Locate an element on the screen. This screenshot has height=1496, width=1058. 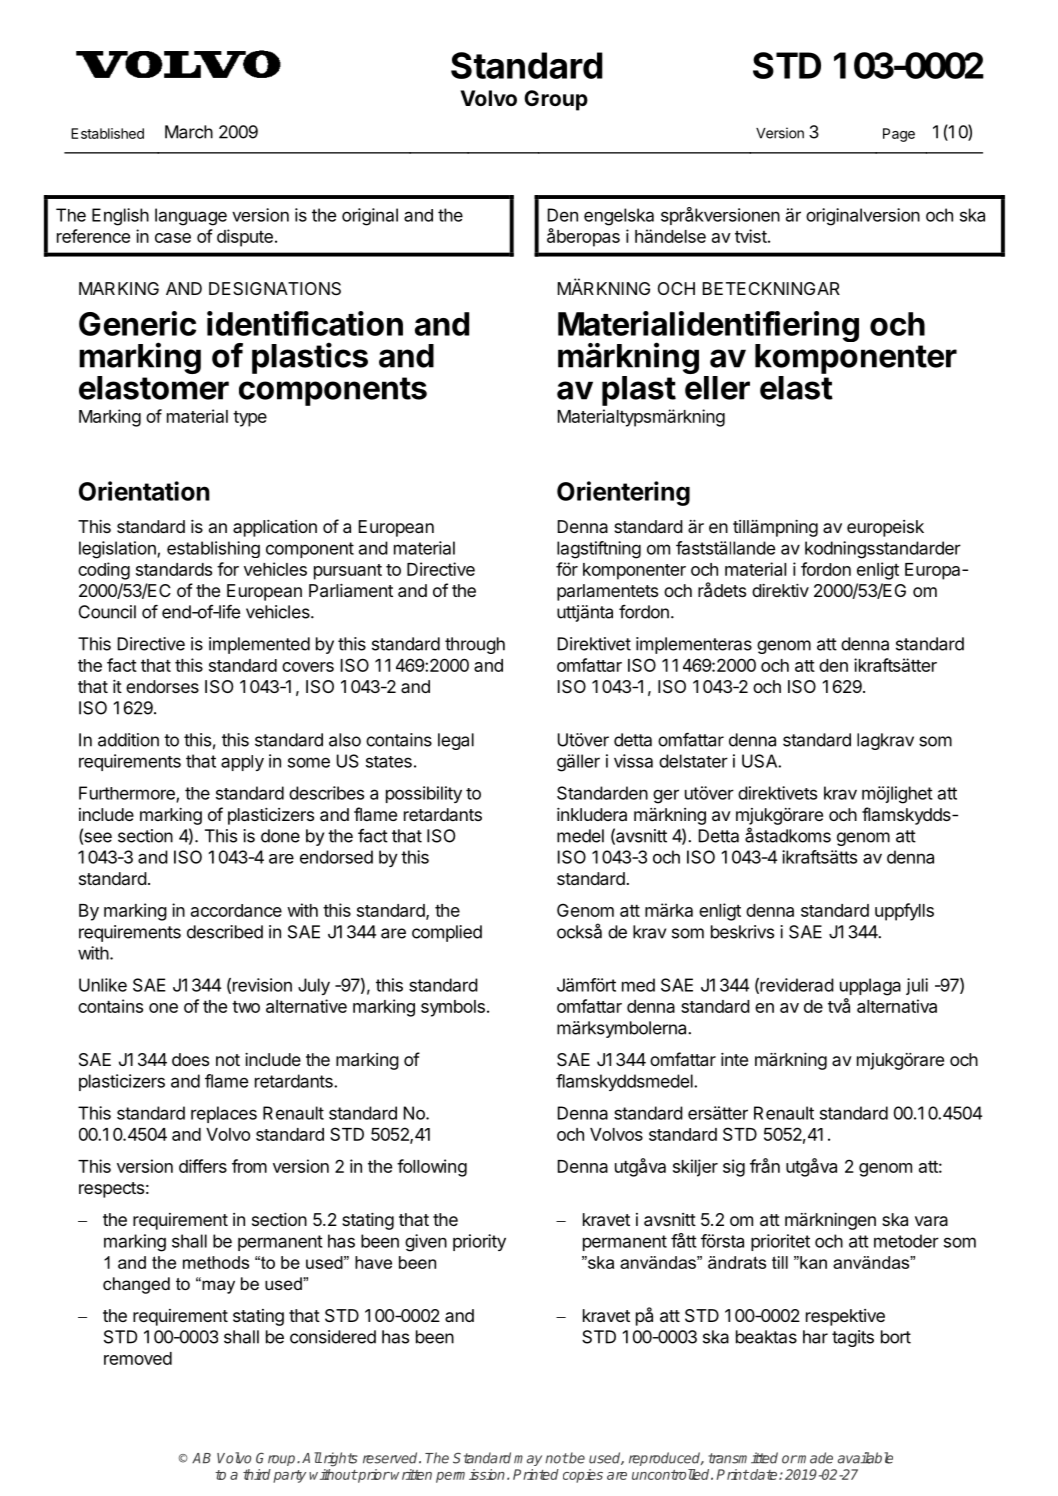
complied is located at coordinates (447, 933).
